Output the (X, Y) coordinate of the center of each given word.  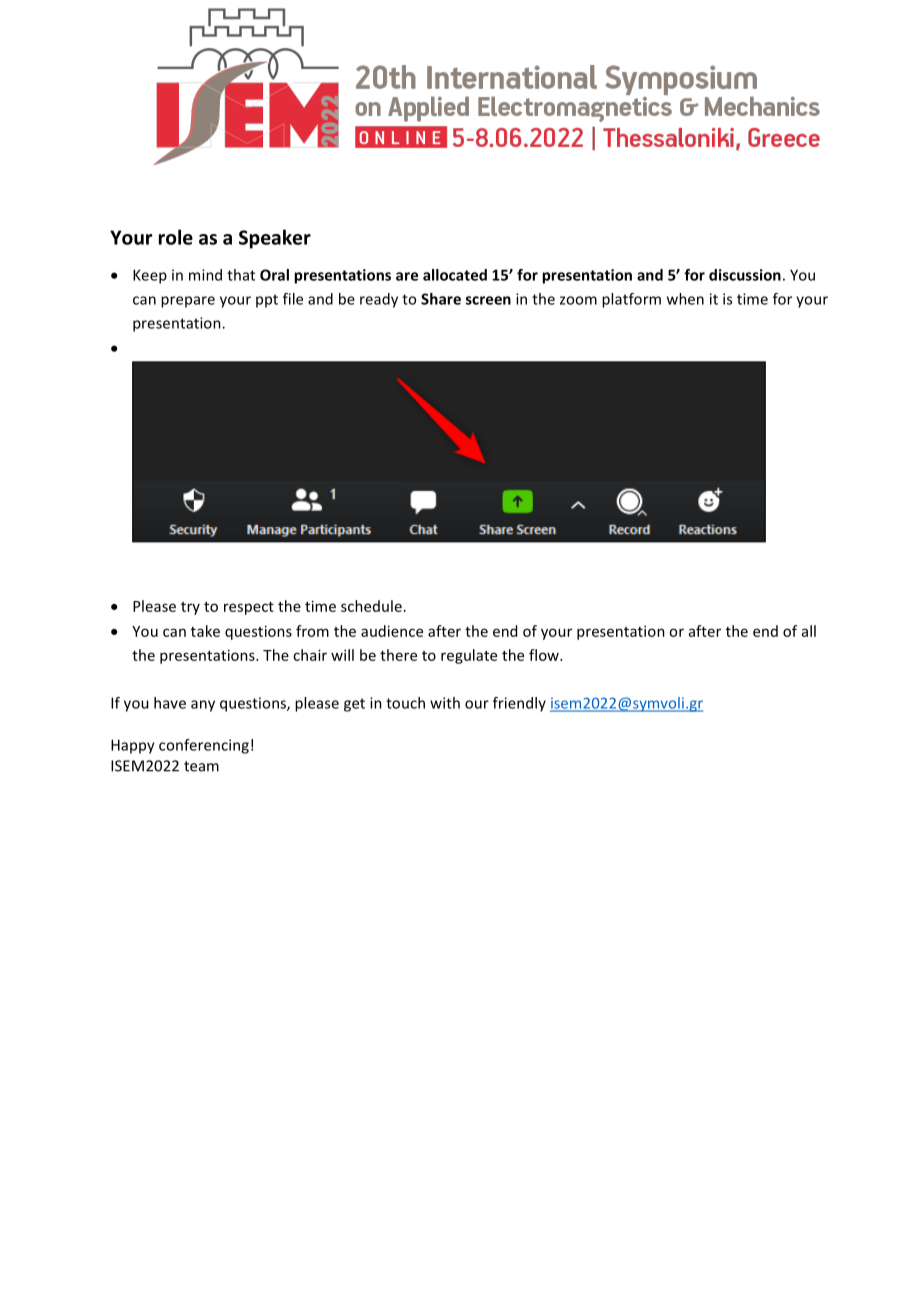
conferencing (204, 746)
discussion (745, 275)
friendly (519, 704)
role (176, 237)
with (445, 703)
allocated (455, 275)
